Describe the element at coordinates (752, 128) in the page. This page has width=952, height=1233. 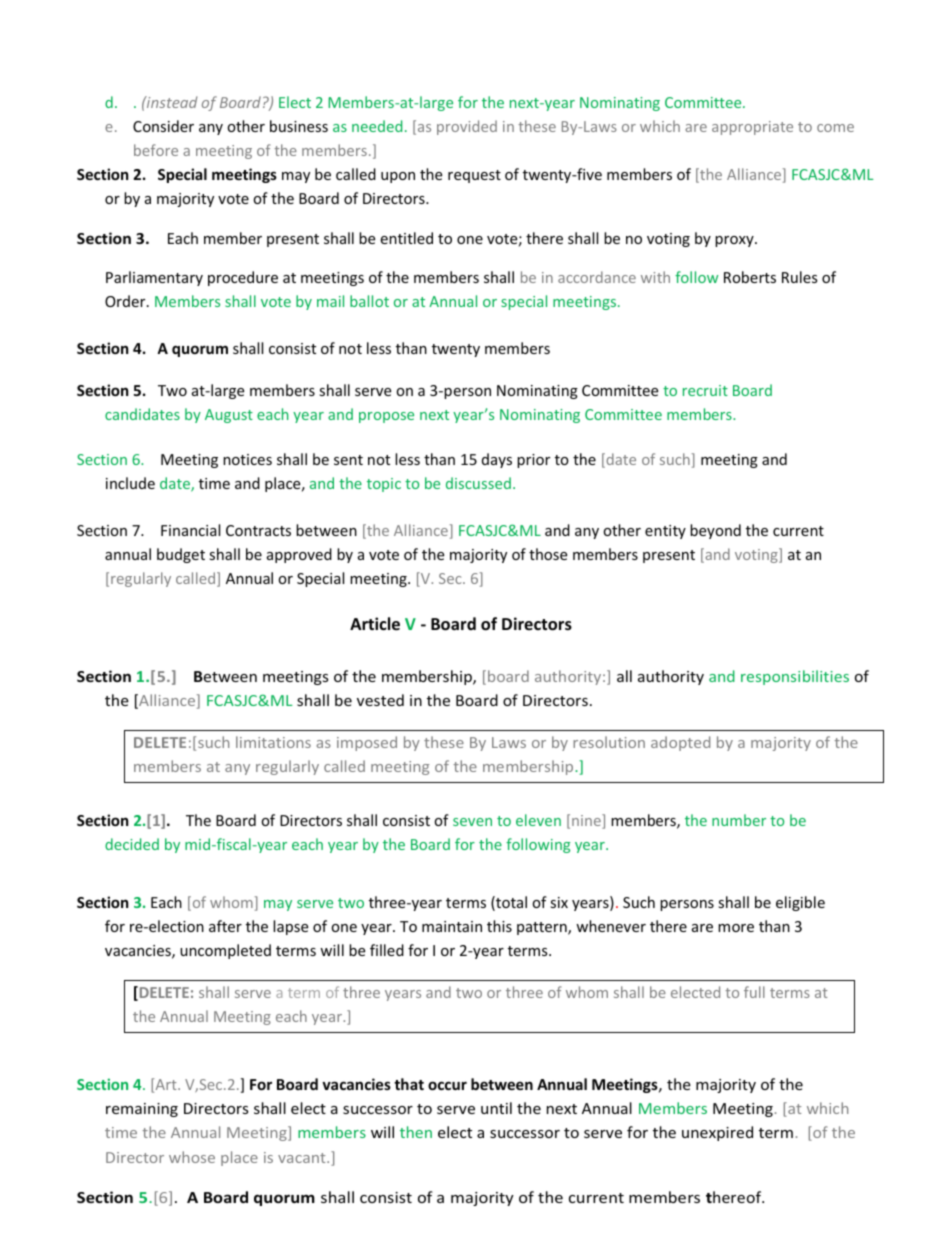
I see `appropriate` at that location.
